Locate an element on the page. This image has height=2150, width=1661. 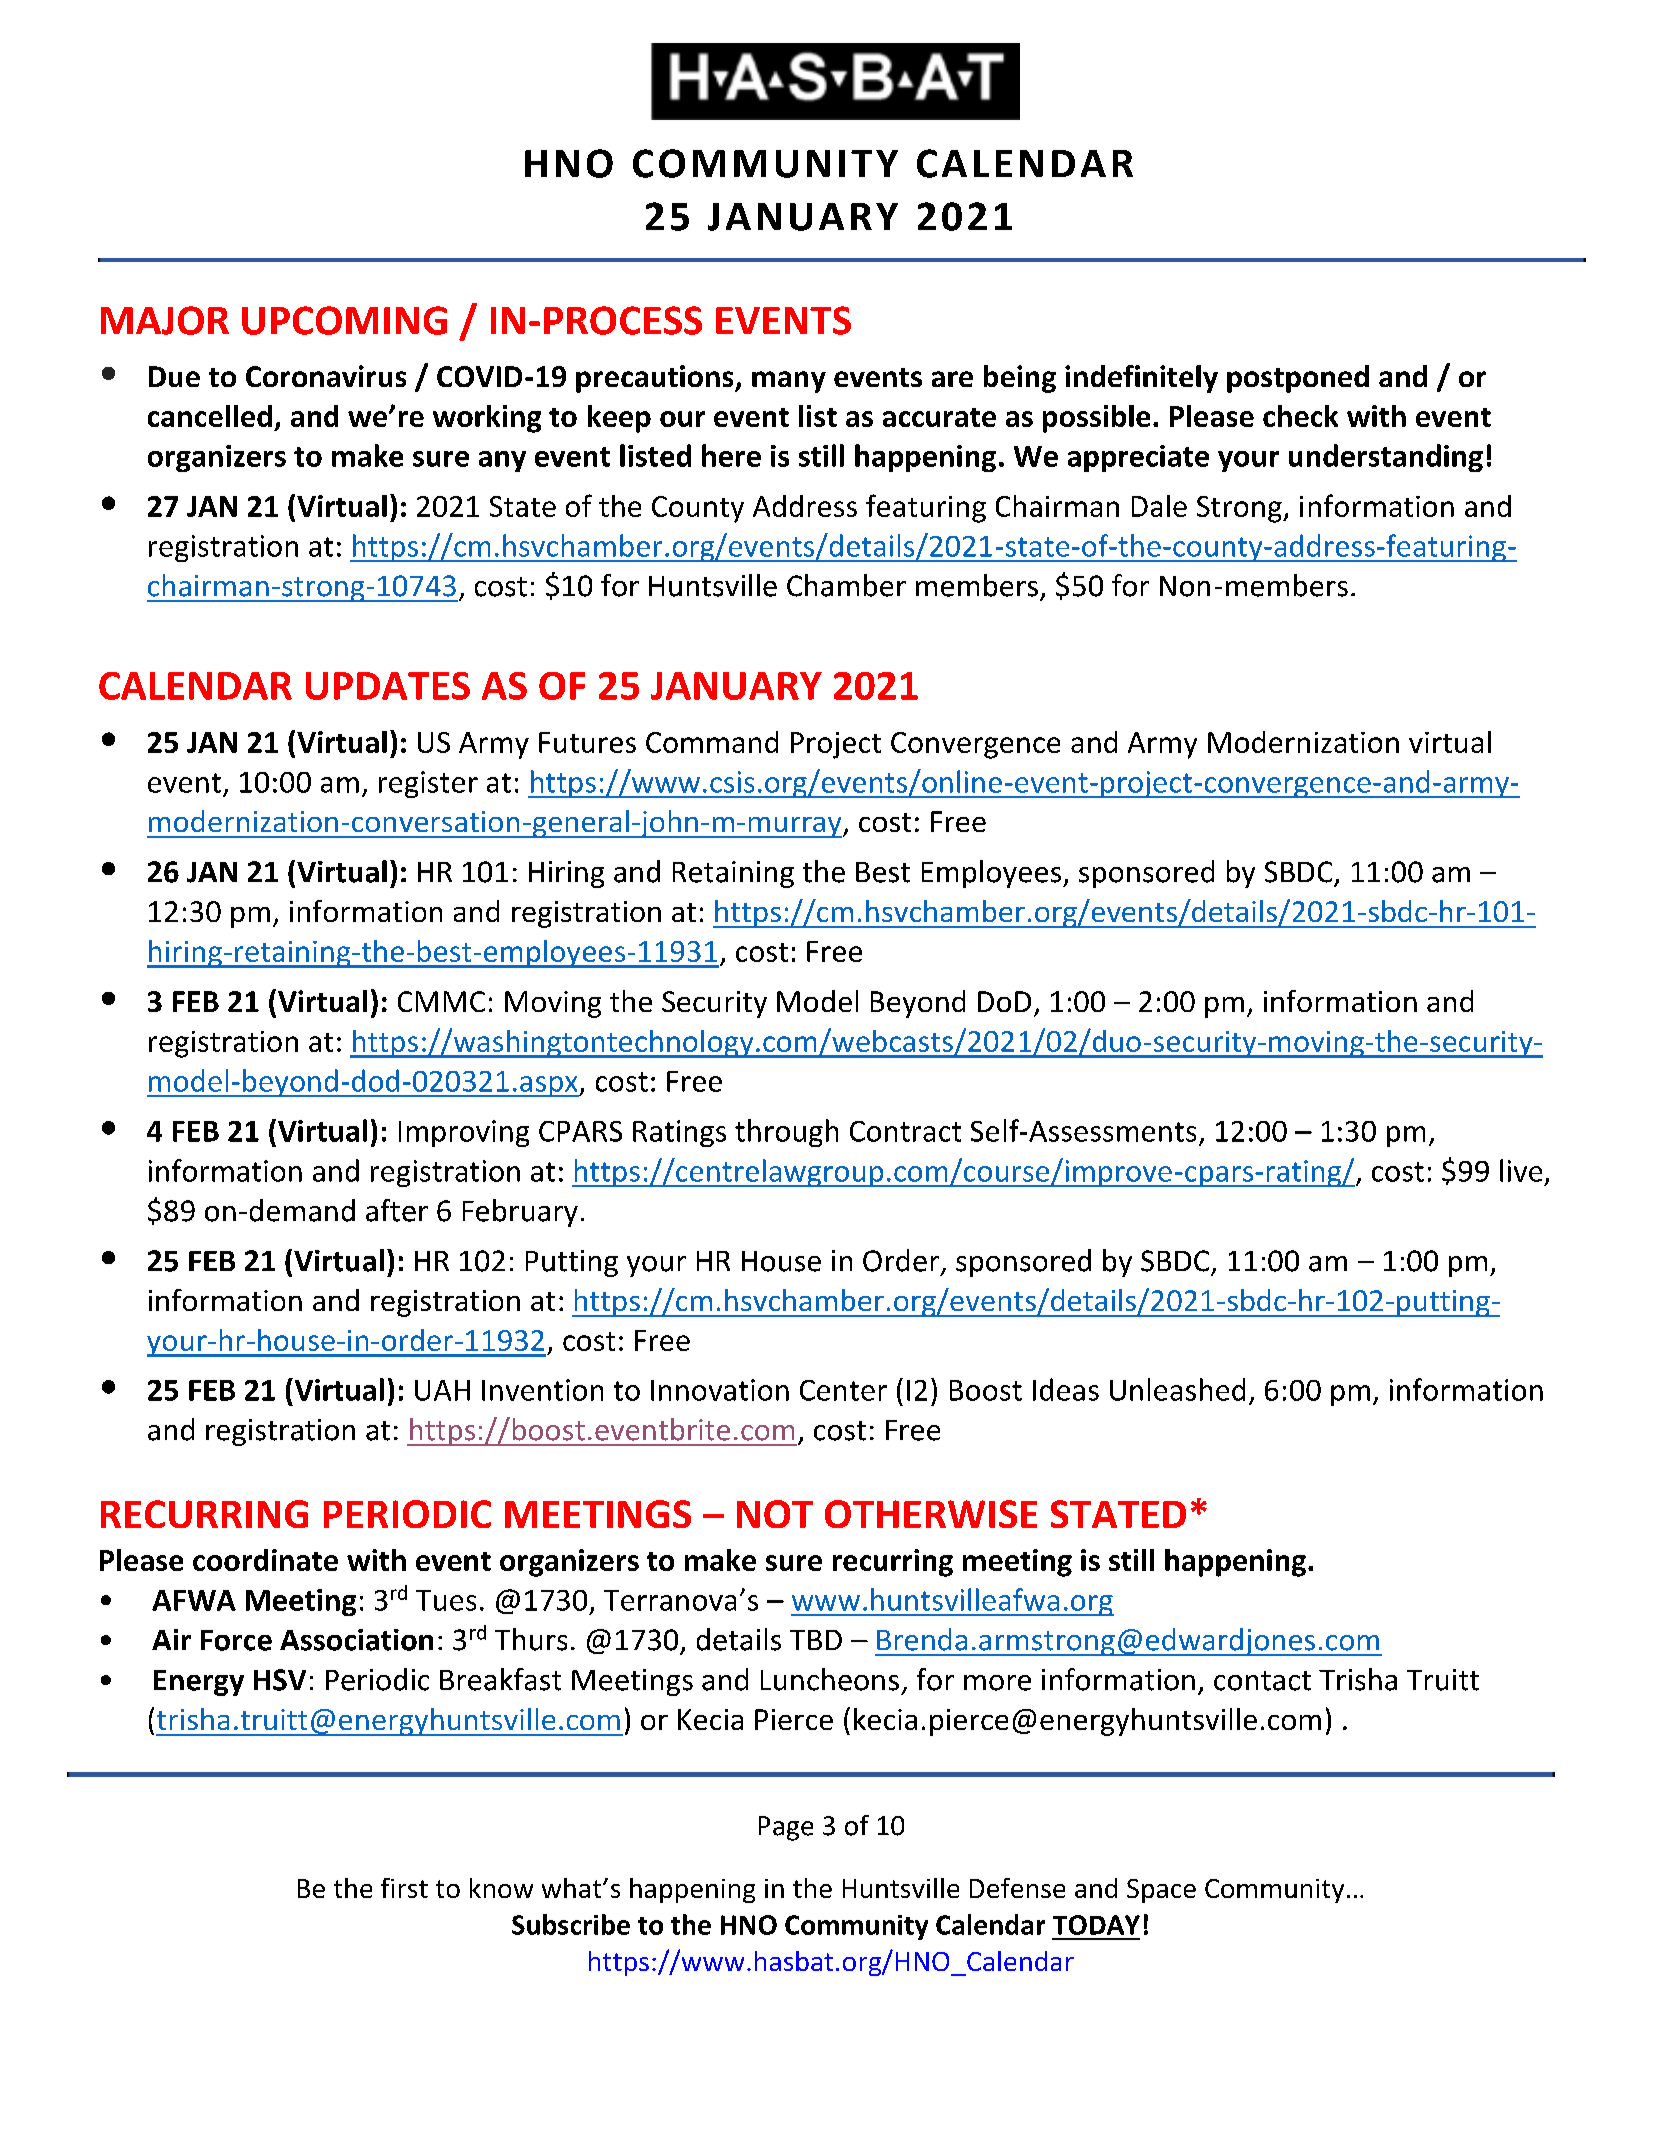
postponed is located at coordinates (1298, 379).
